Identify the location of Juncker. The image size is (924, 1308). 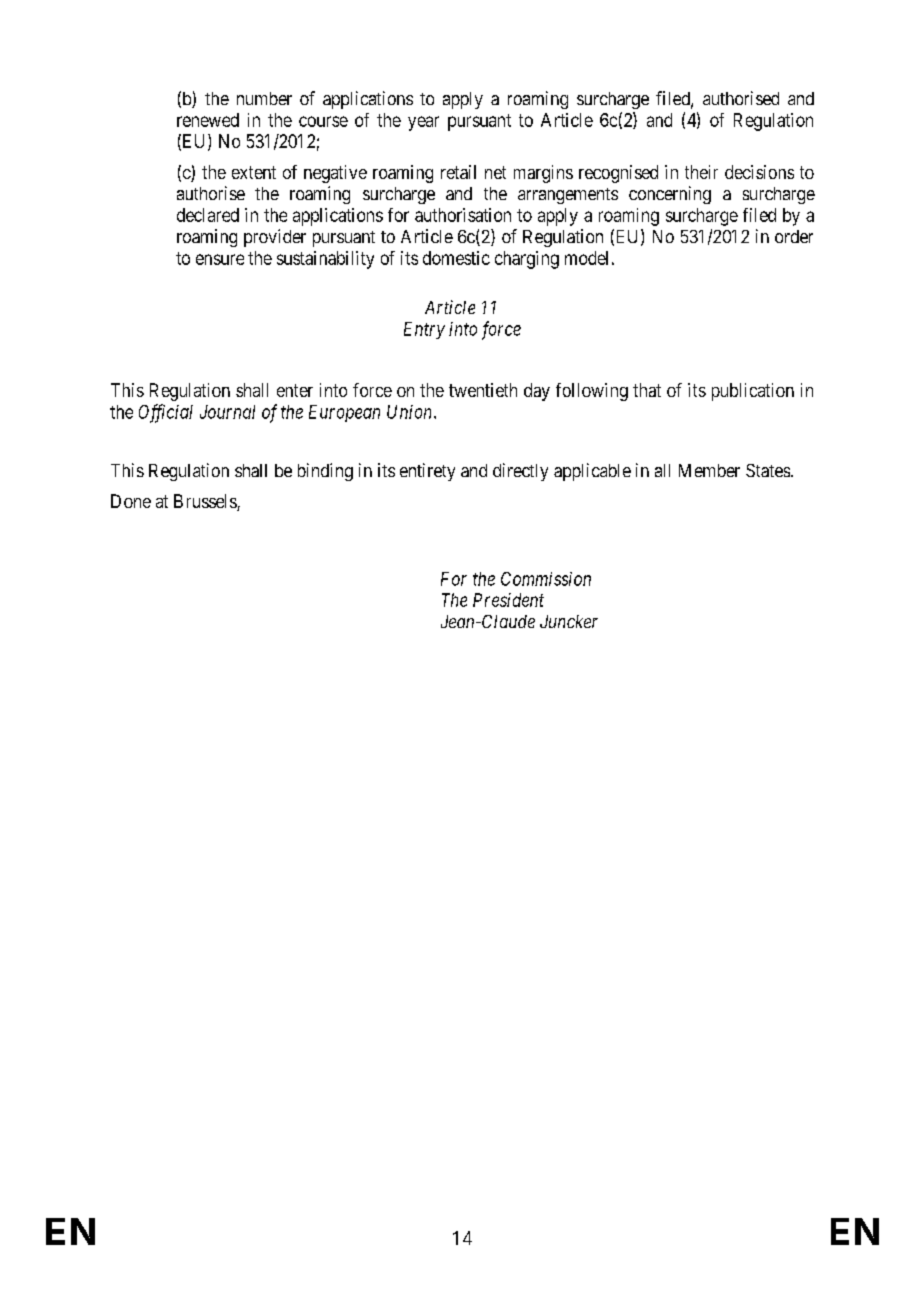
(569, 621).
